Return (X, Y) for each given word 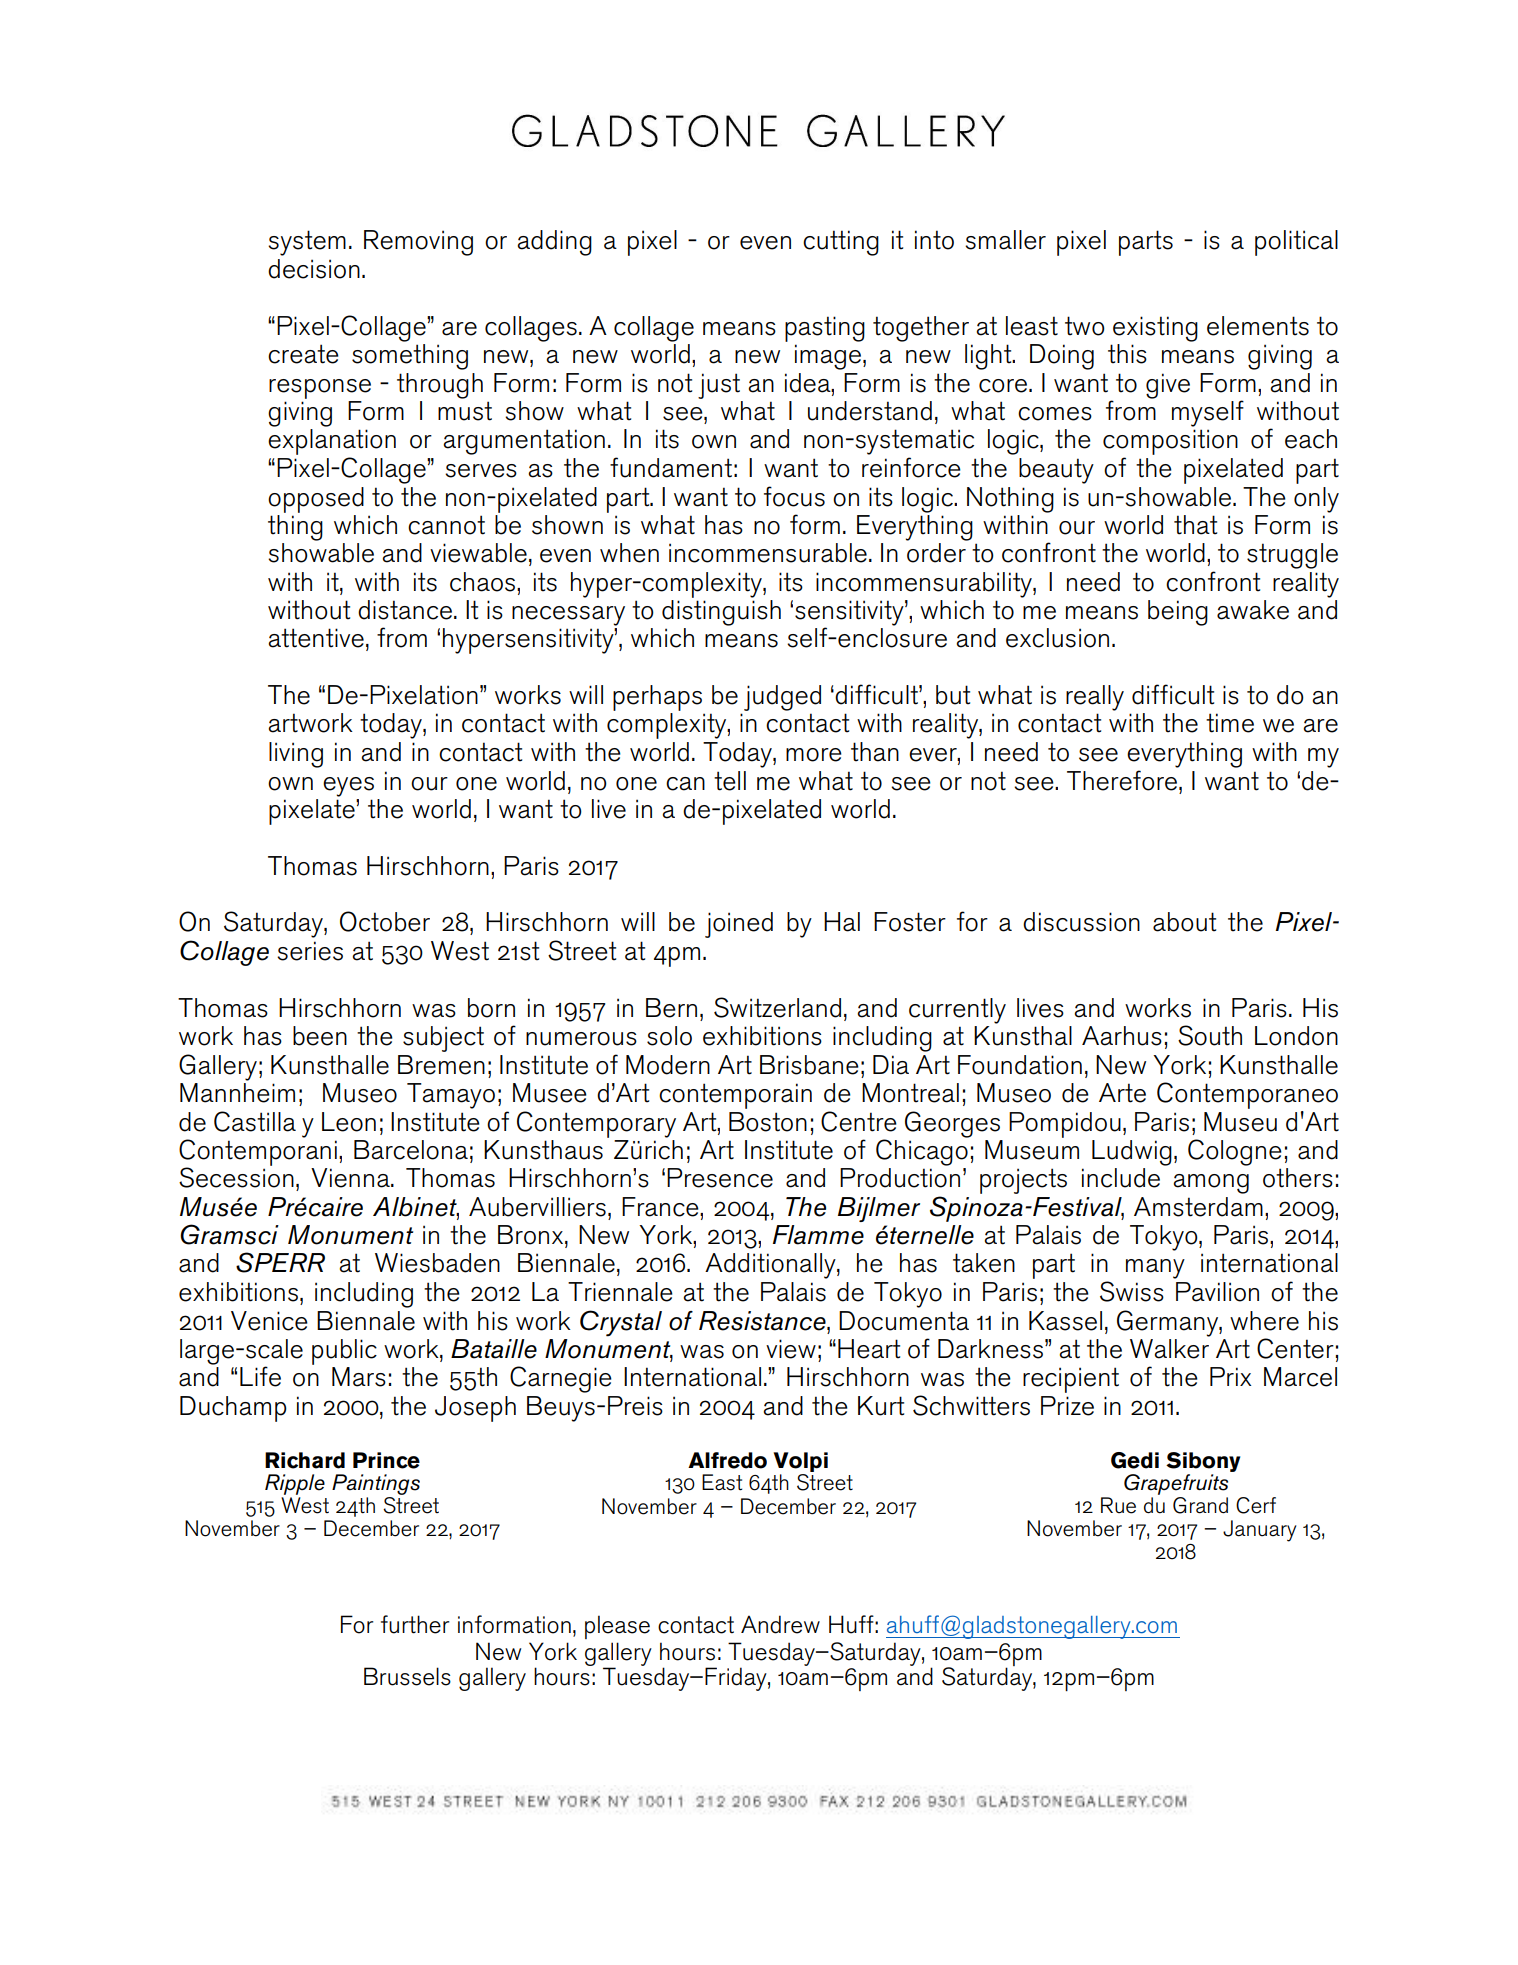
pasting (825, 329)
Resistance (763, 1321)
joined (739, 925)
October (385, 921)
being (1178, 613)
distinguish (721, 613)
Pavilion (1217, 1292)
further (415, 1624)
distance (405, 610)
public (344, 1352)
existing (1155, 329)
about (1184, 922)
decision (314, 269)
